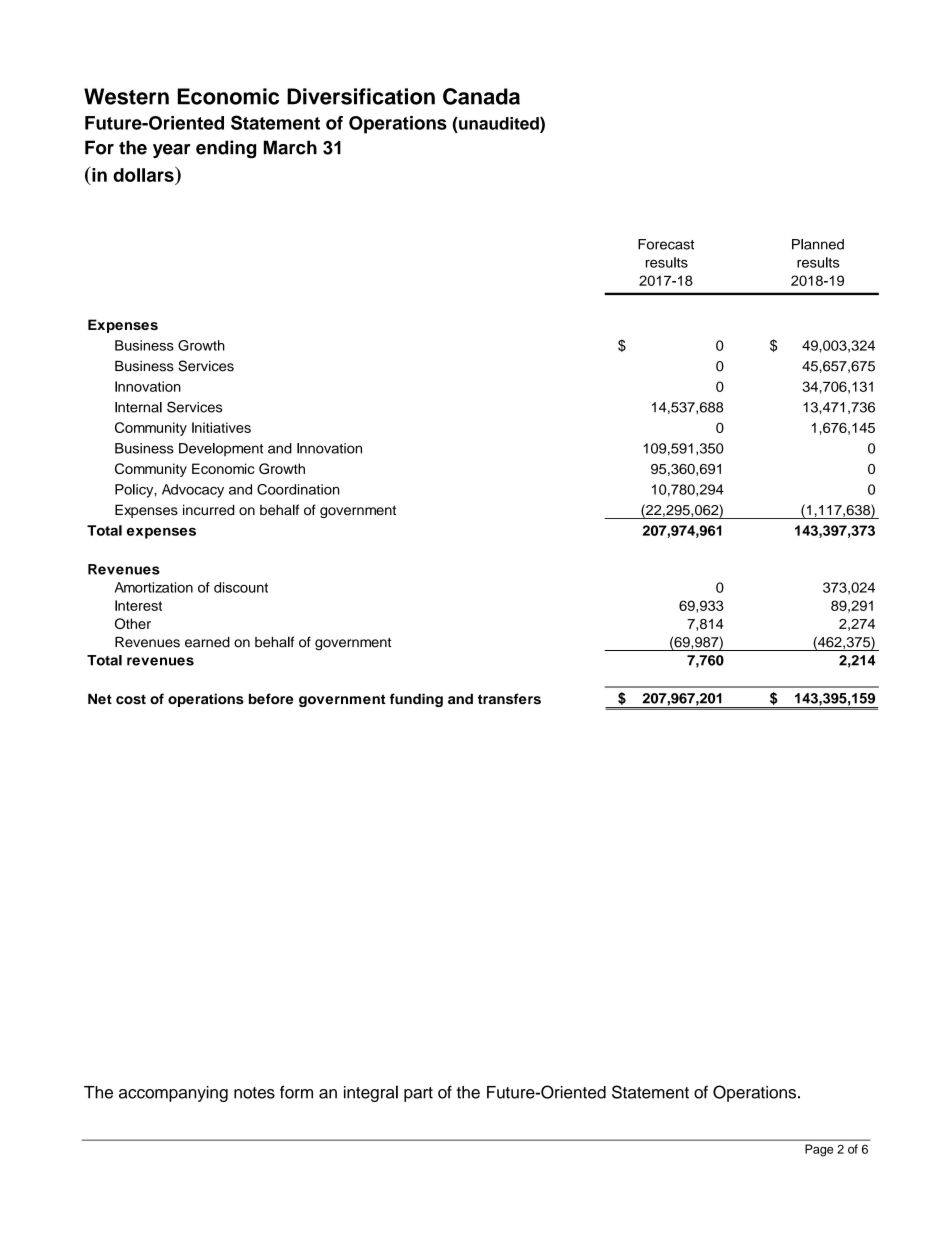  I want to click on Forecast, so click(666, 244).
